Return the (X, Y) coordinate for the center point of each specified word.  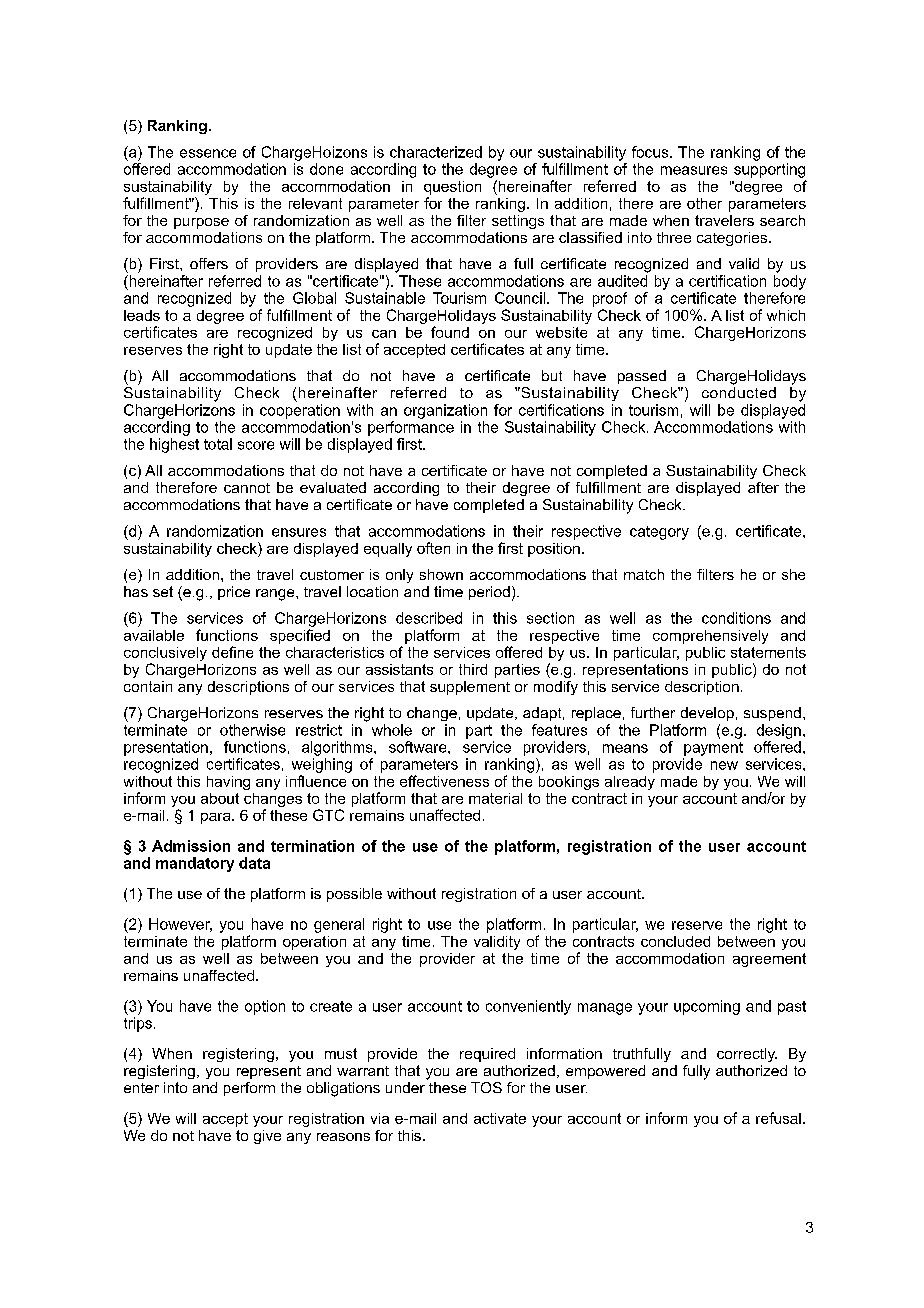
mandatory (195, 864)
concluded (675, 941)
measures (694, 170)
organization (445, 411)
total (218, 444)
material (495, 798)
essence (208, 153)
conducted (739, 392)
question (452, 188)
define (232, 652)
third (473, 669)
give (267, 1137)
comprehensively (710, 637)
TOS (486, 1087)
